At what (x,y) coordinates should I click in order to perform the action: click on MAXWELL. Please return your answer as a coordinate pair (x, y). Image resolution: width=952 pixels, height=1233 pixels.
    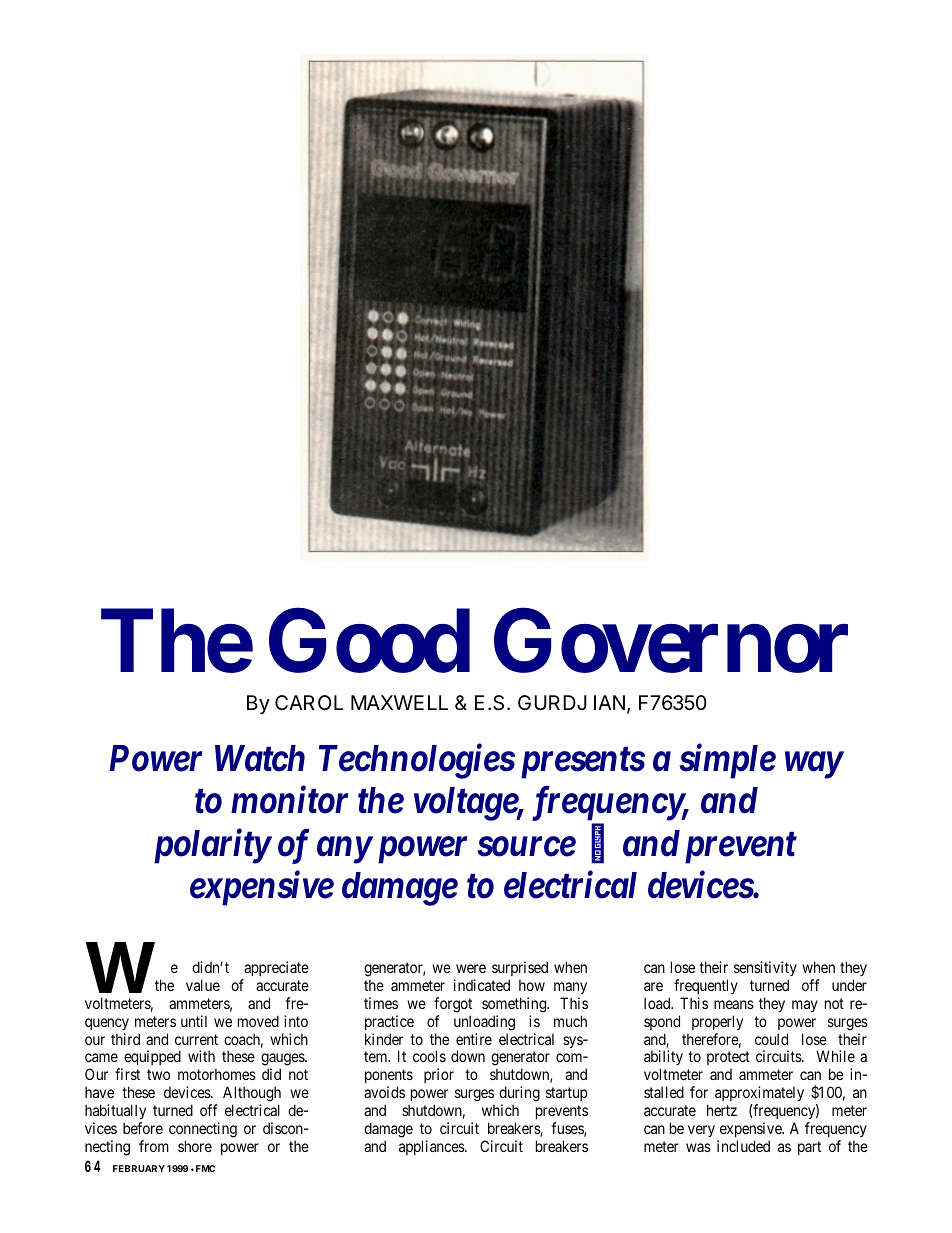
    Looking at the image, I should click on (399, 702).
